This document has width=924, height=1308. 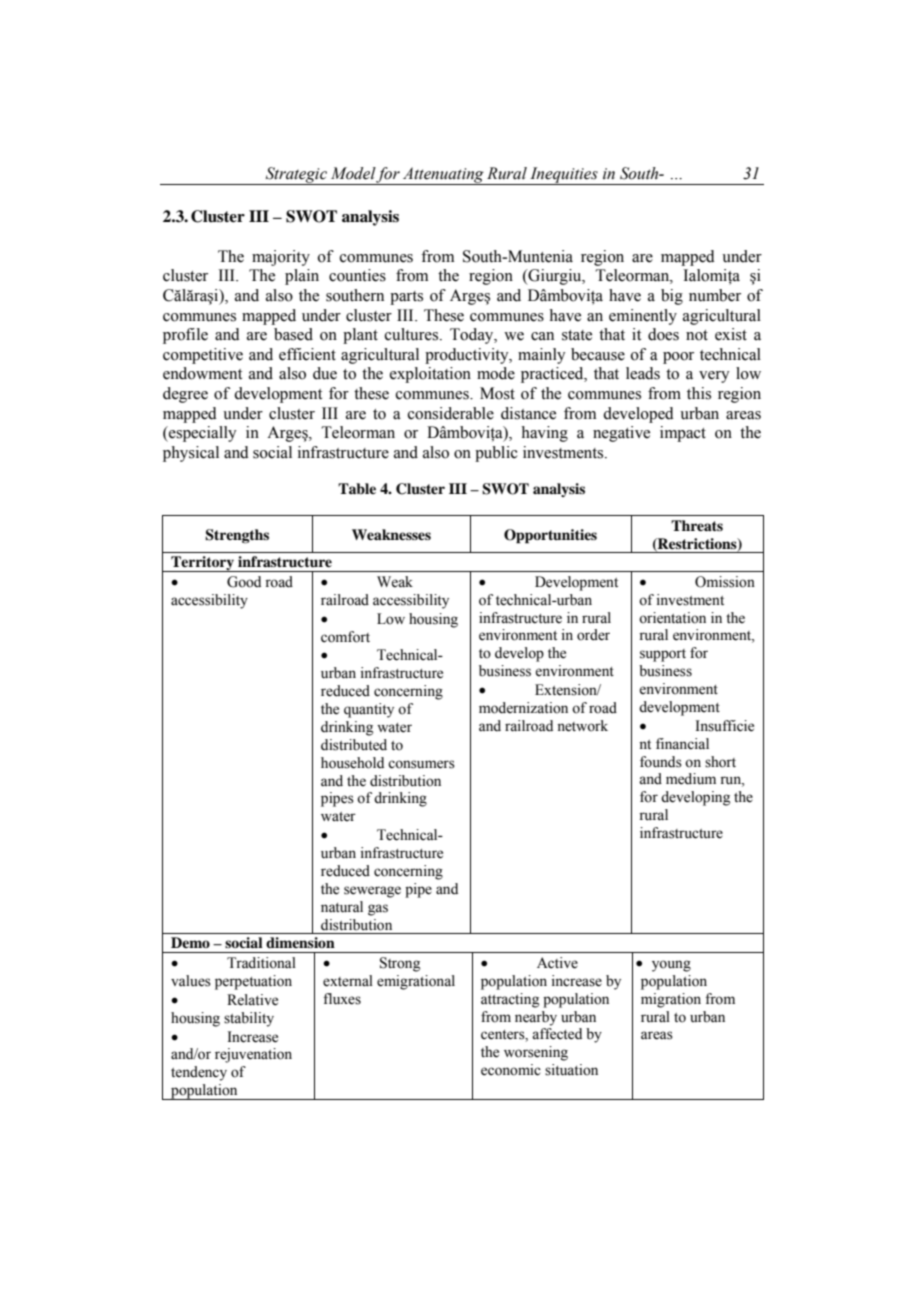 I want to click on household, so click(x=352, y=763).
